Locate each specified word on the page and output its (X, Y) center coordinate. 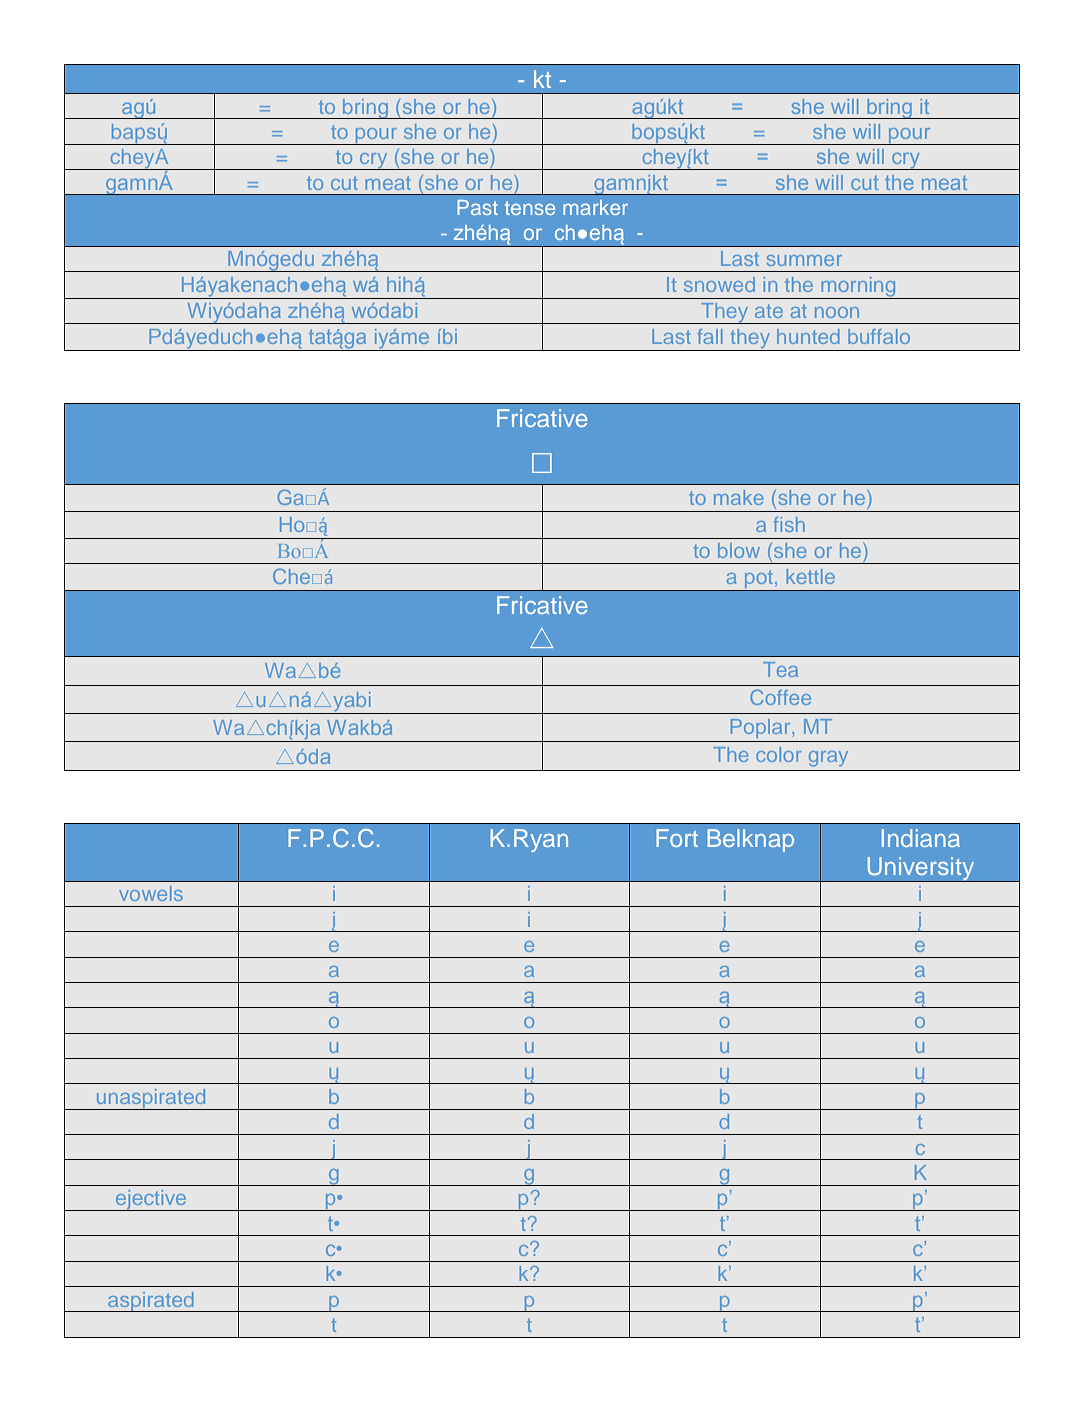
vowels (151, 893)
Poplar (762, 728)
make (738, 497)
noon (837, 312)
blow (739, 550)
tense (530, 208)
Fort (677, 838)
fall (710, 336)
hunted (808, 336)
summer (804, 260)
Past (477, 207)
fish (789, 524)
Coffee (780, 697)
